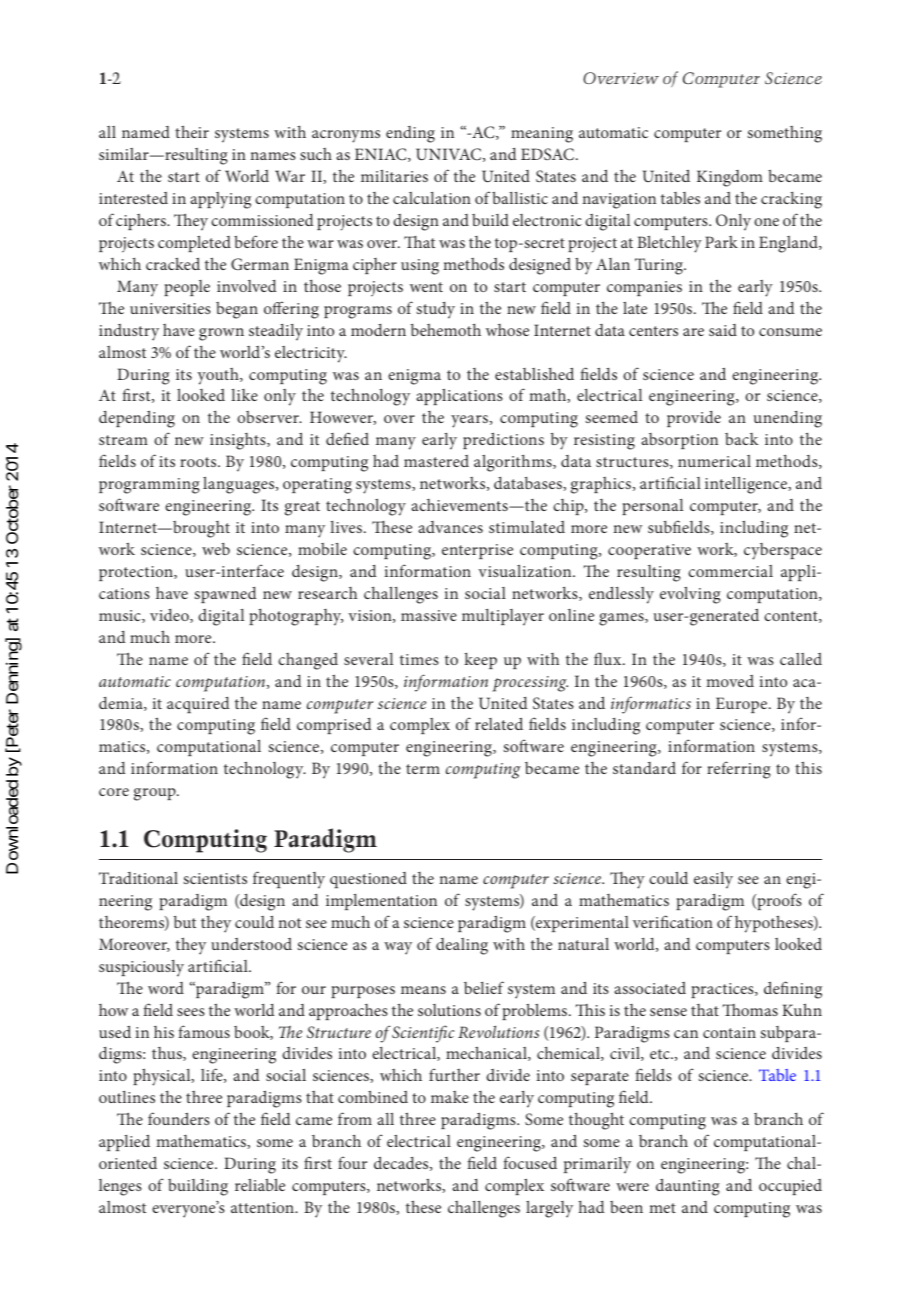 This image has height=1316, width=921. What do you see at coordinates (688, 1187) in the image?
I see `daunting` at bounding box center [688, 1187].
